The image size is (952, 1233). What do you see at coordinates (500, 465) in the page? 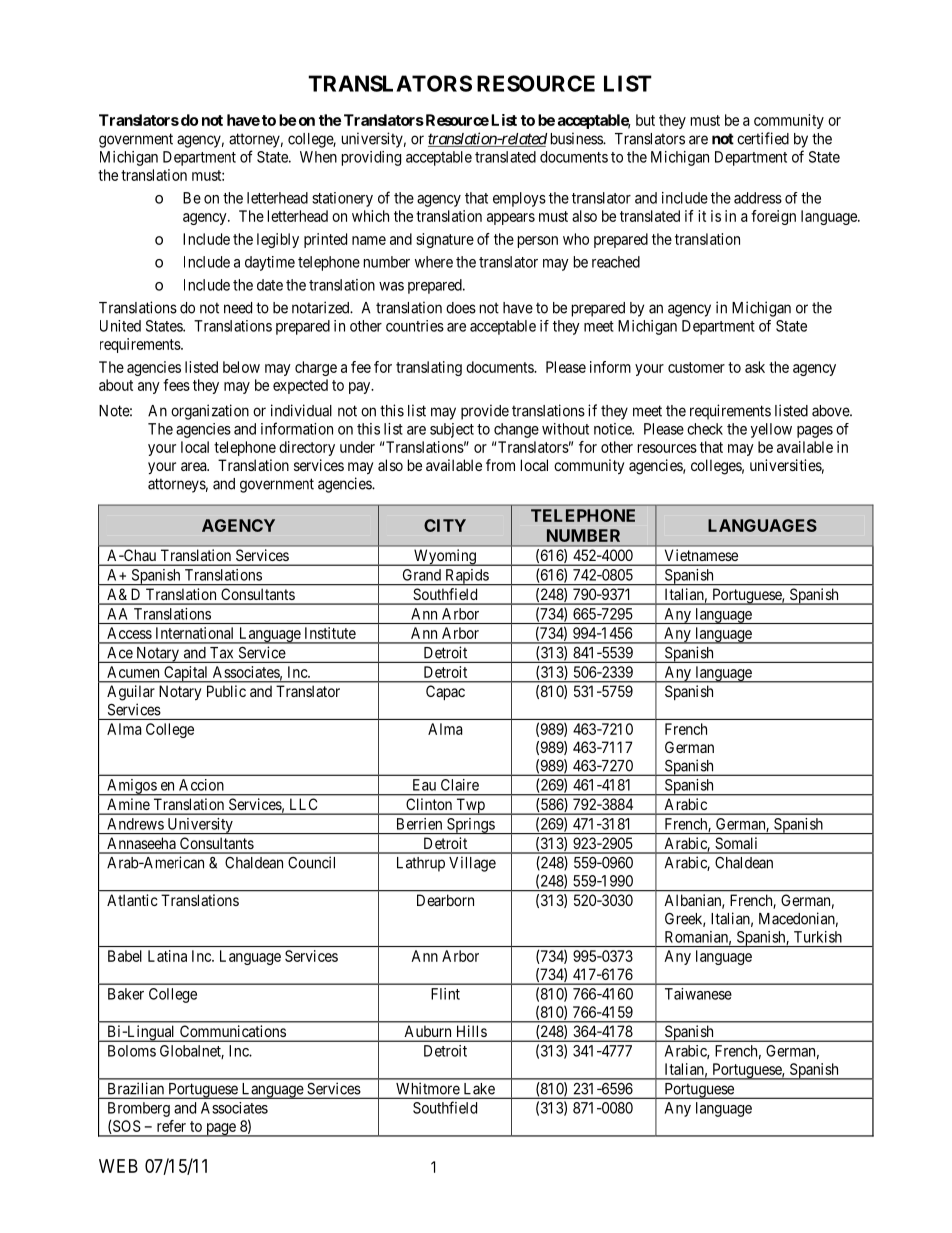
I see `from` at bounding box center [500, 465].
